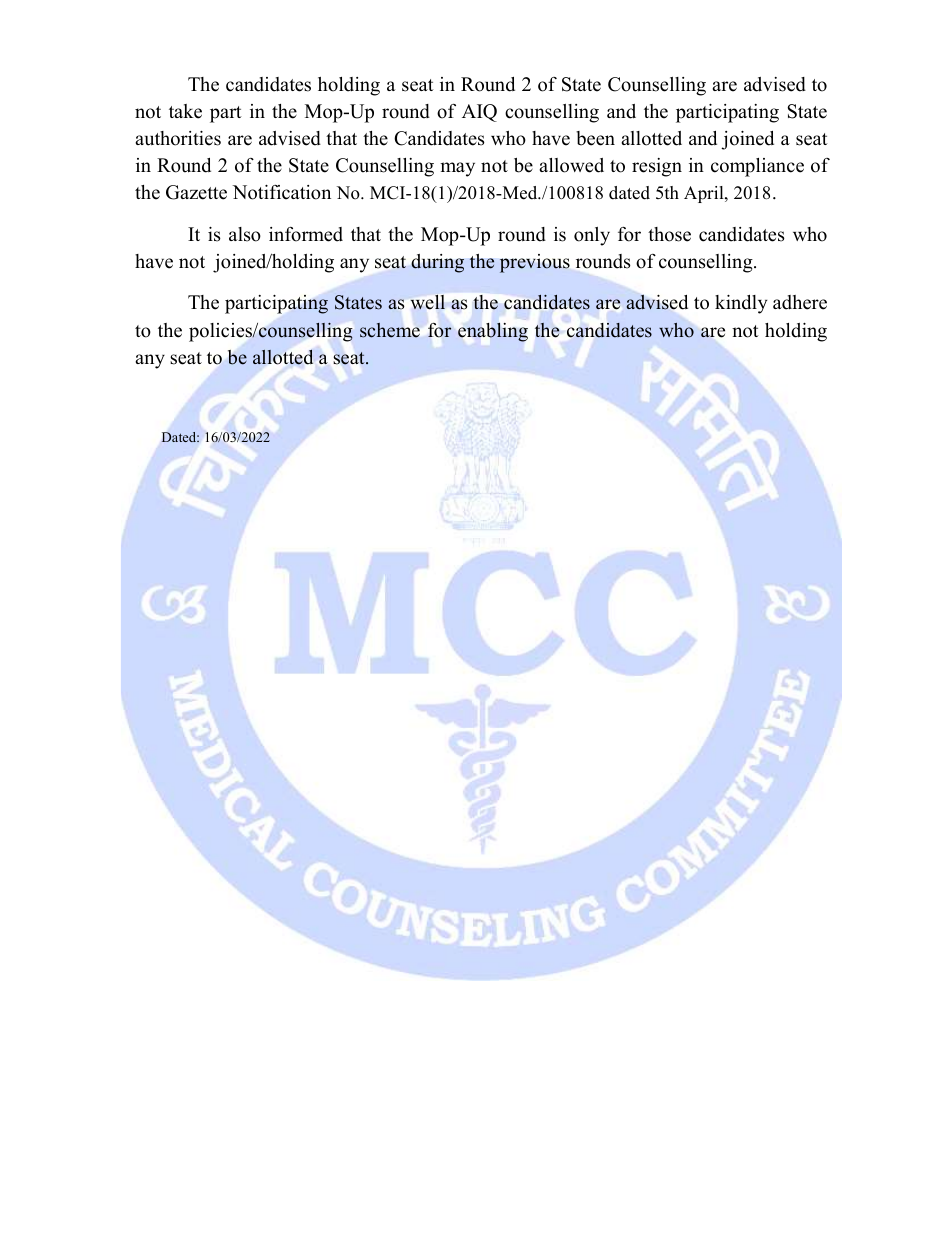 This page has width=952, height=1233. What do you see at coordinates (479, 113) in the page?
I see `AIQ` at bounding box center [479, 113].
